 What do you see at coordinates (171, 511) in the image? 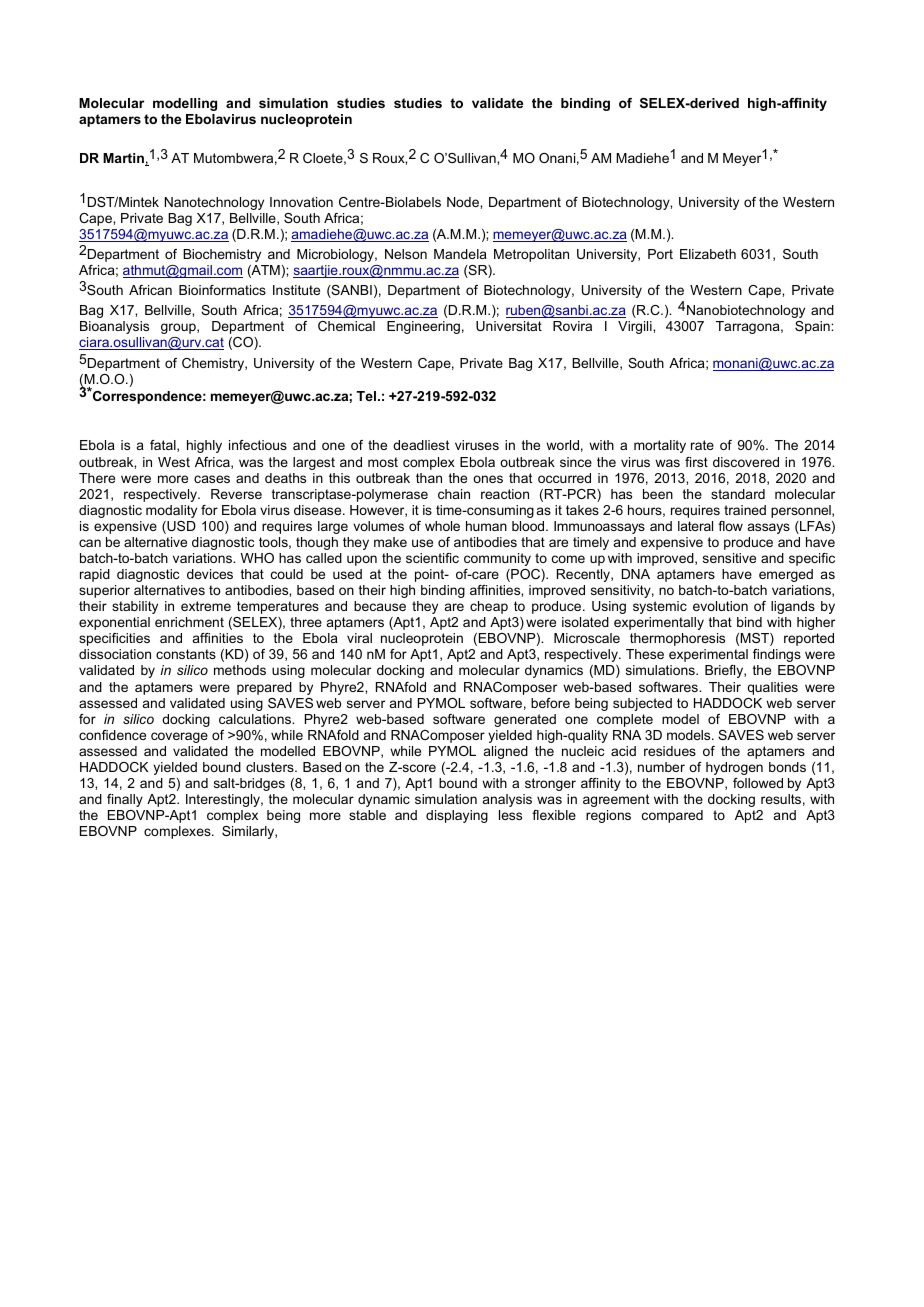
I see `modality` at bounding box center [171, 511].
